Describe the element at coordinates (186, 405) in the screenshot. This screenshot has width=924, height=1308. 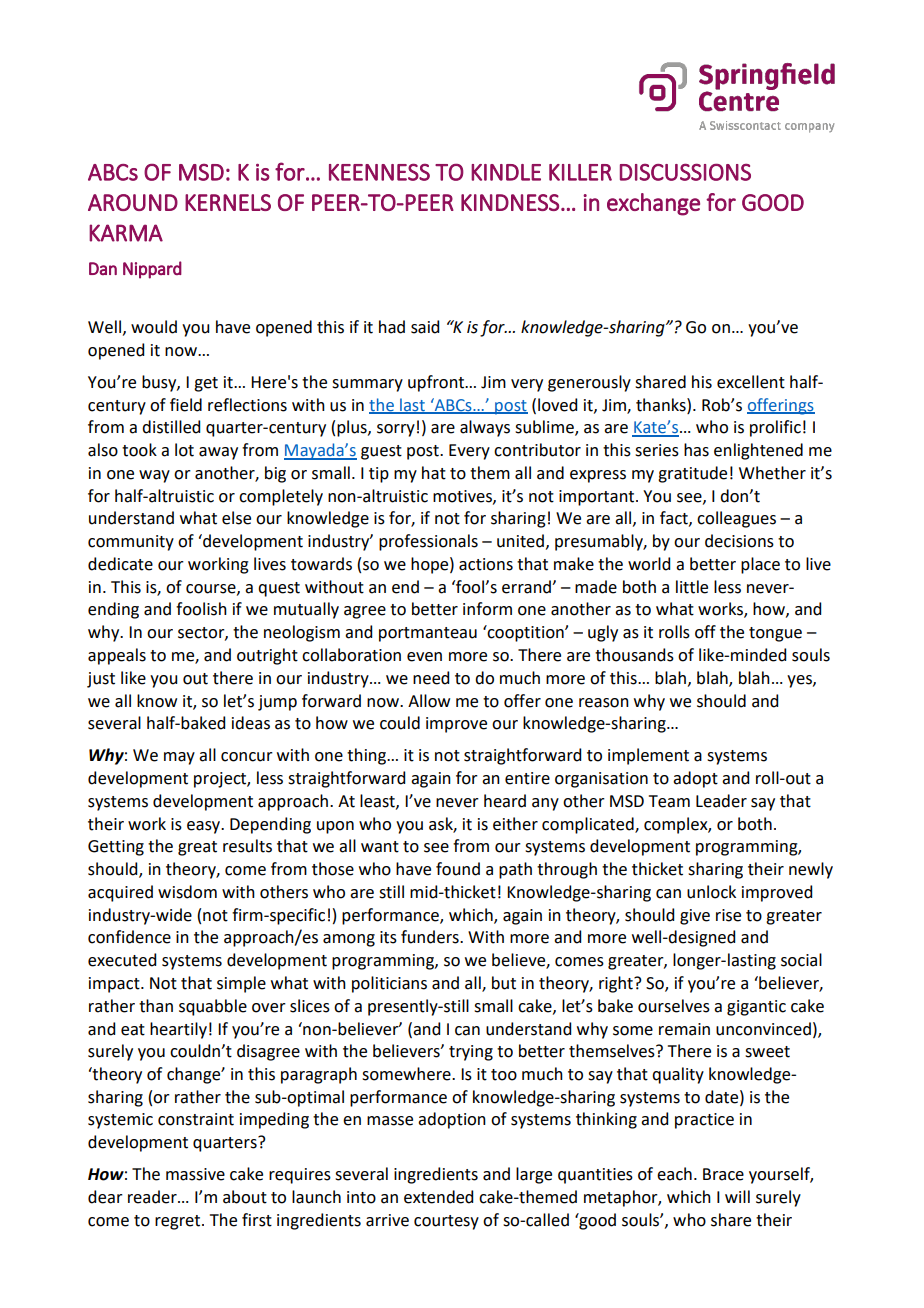
I see `field` at that location.
